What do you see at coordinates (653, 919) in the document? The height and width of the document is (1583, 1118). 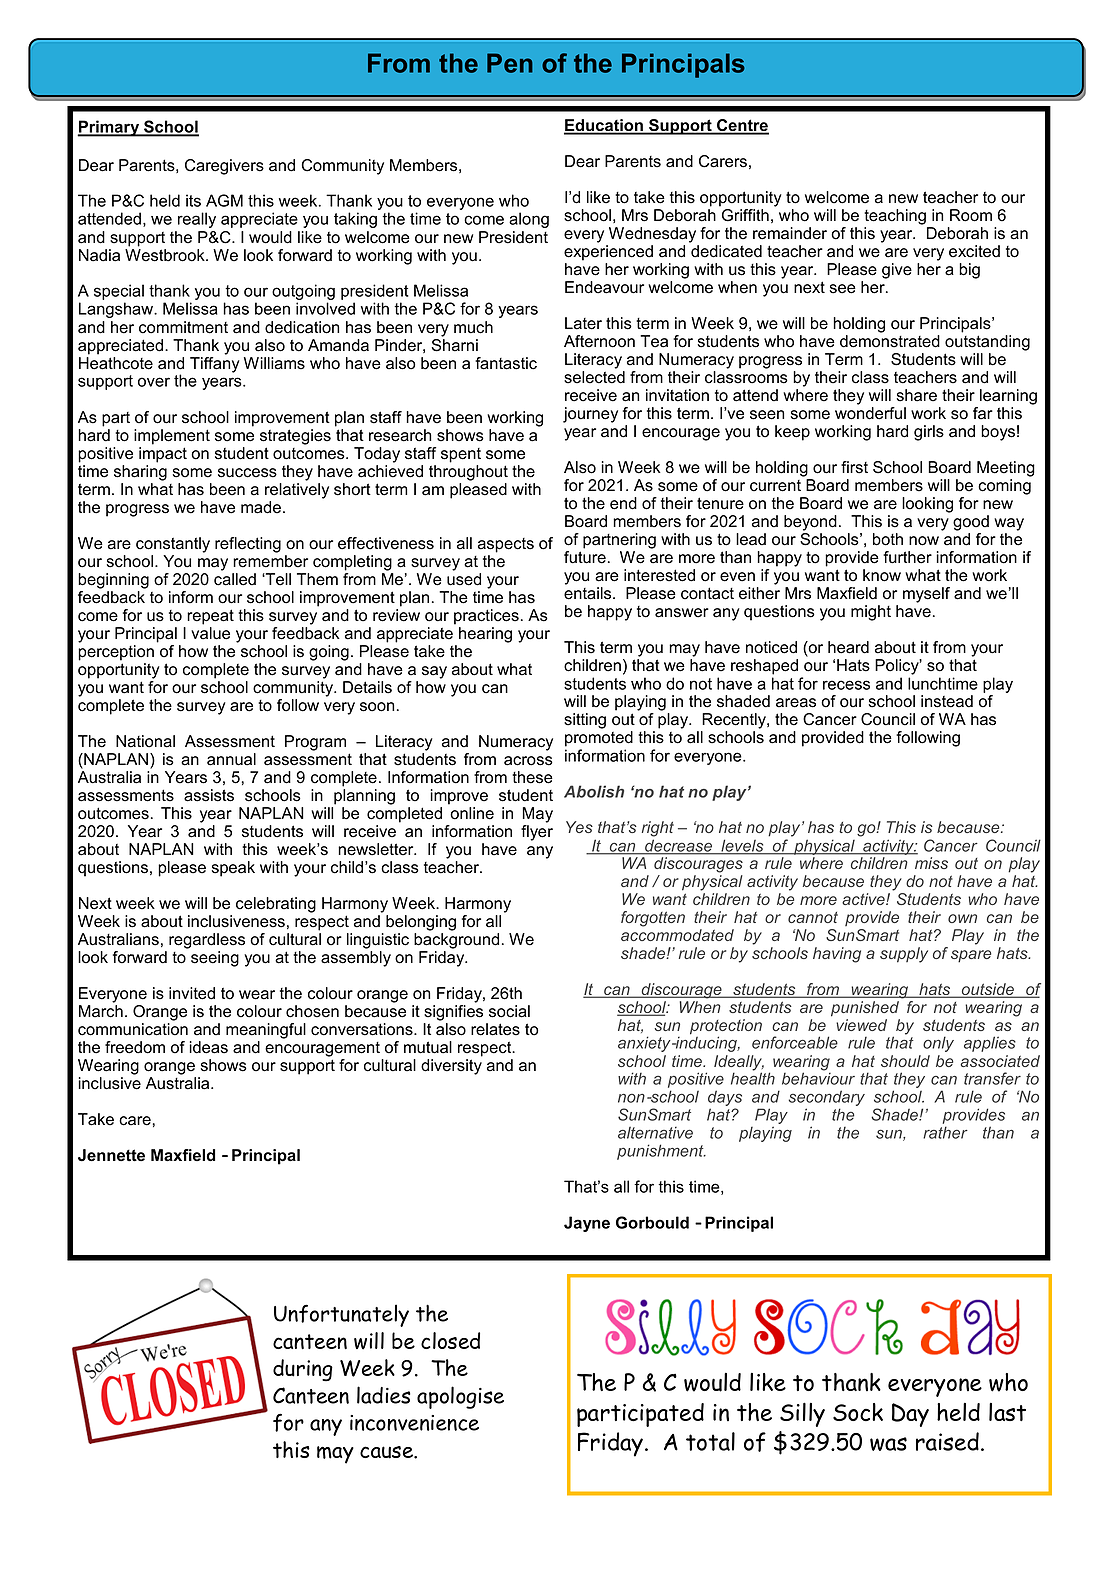 I see `forgotten` at bounding box center [653, 919].
